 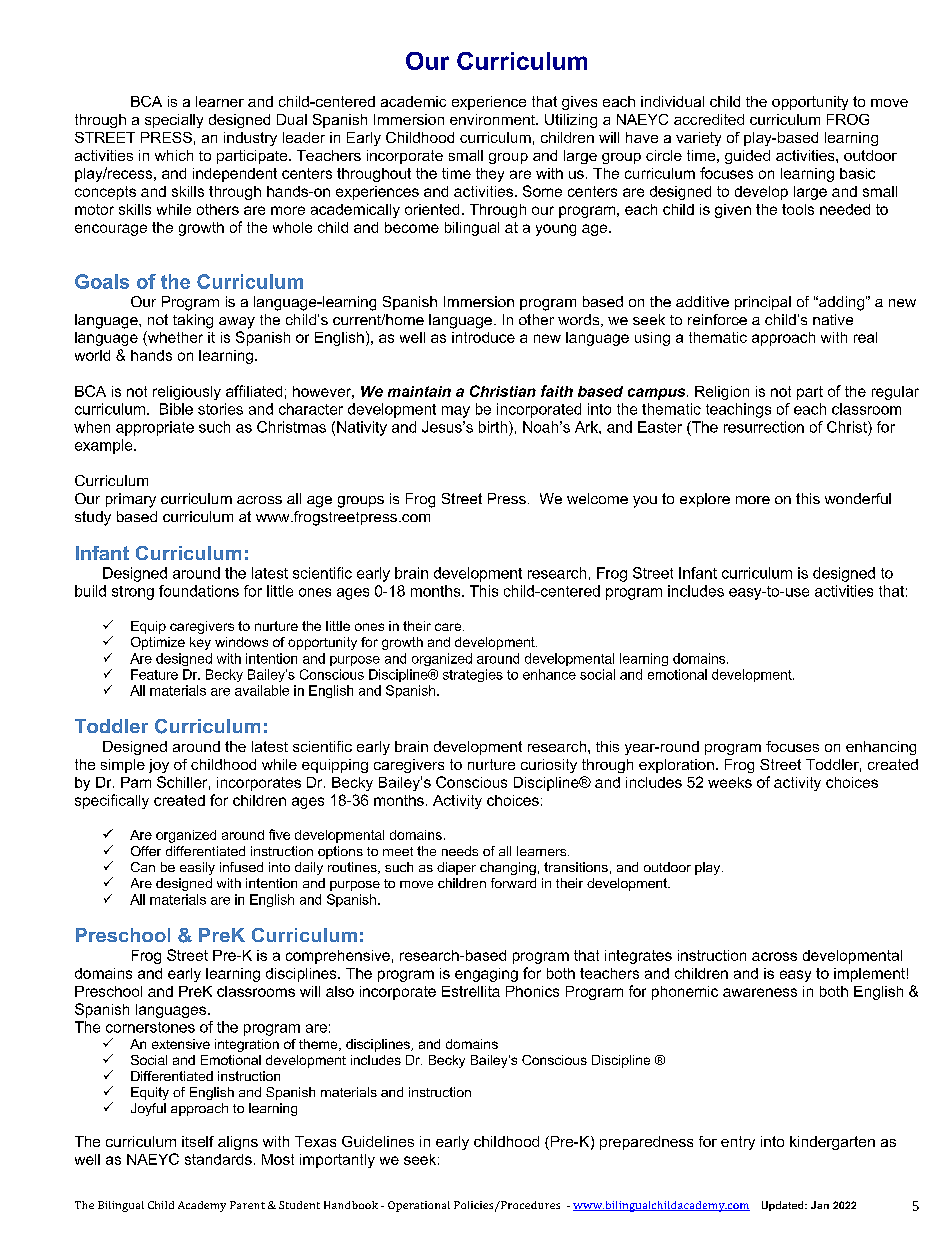 What do you see at coordinates (881, 748) in the document?
I see `enhancing` at bounding box center [881, 748].
